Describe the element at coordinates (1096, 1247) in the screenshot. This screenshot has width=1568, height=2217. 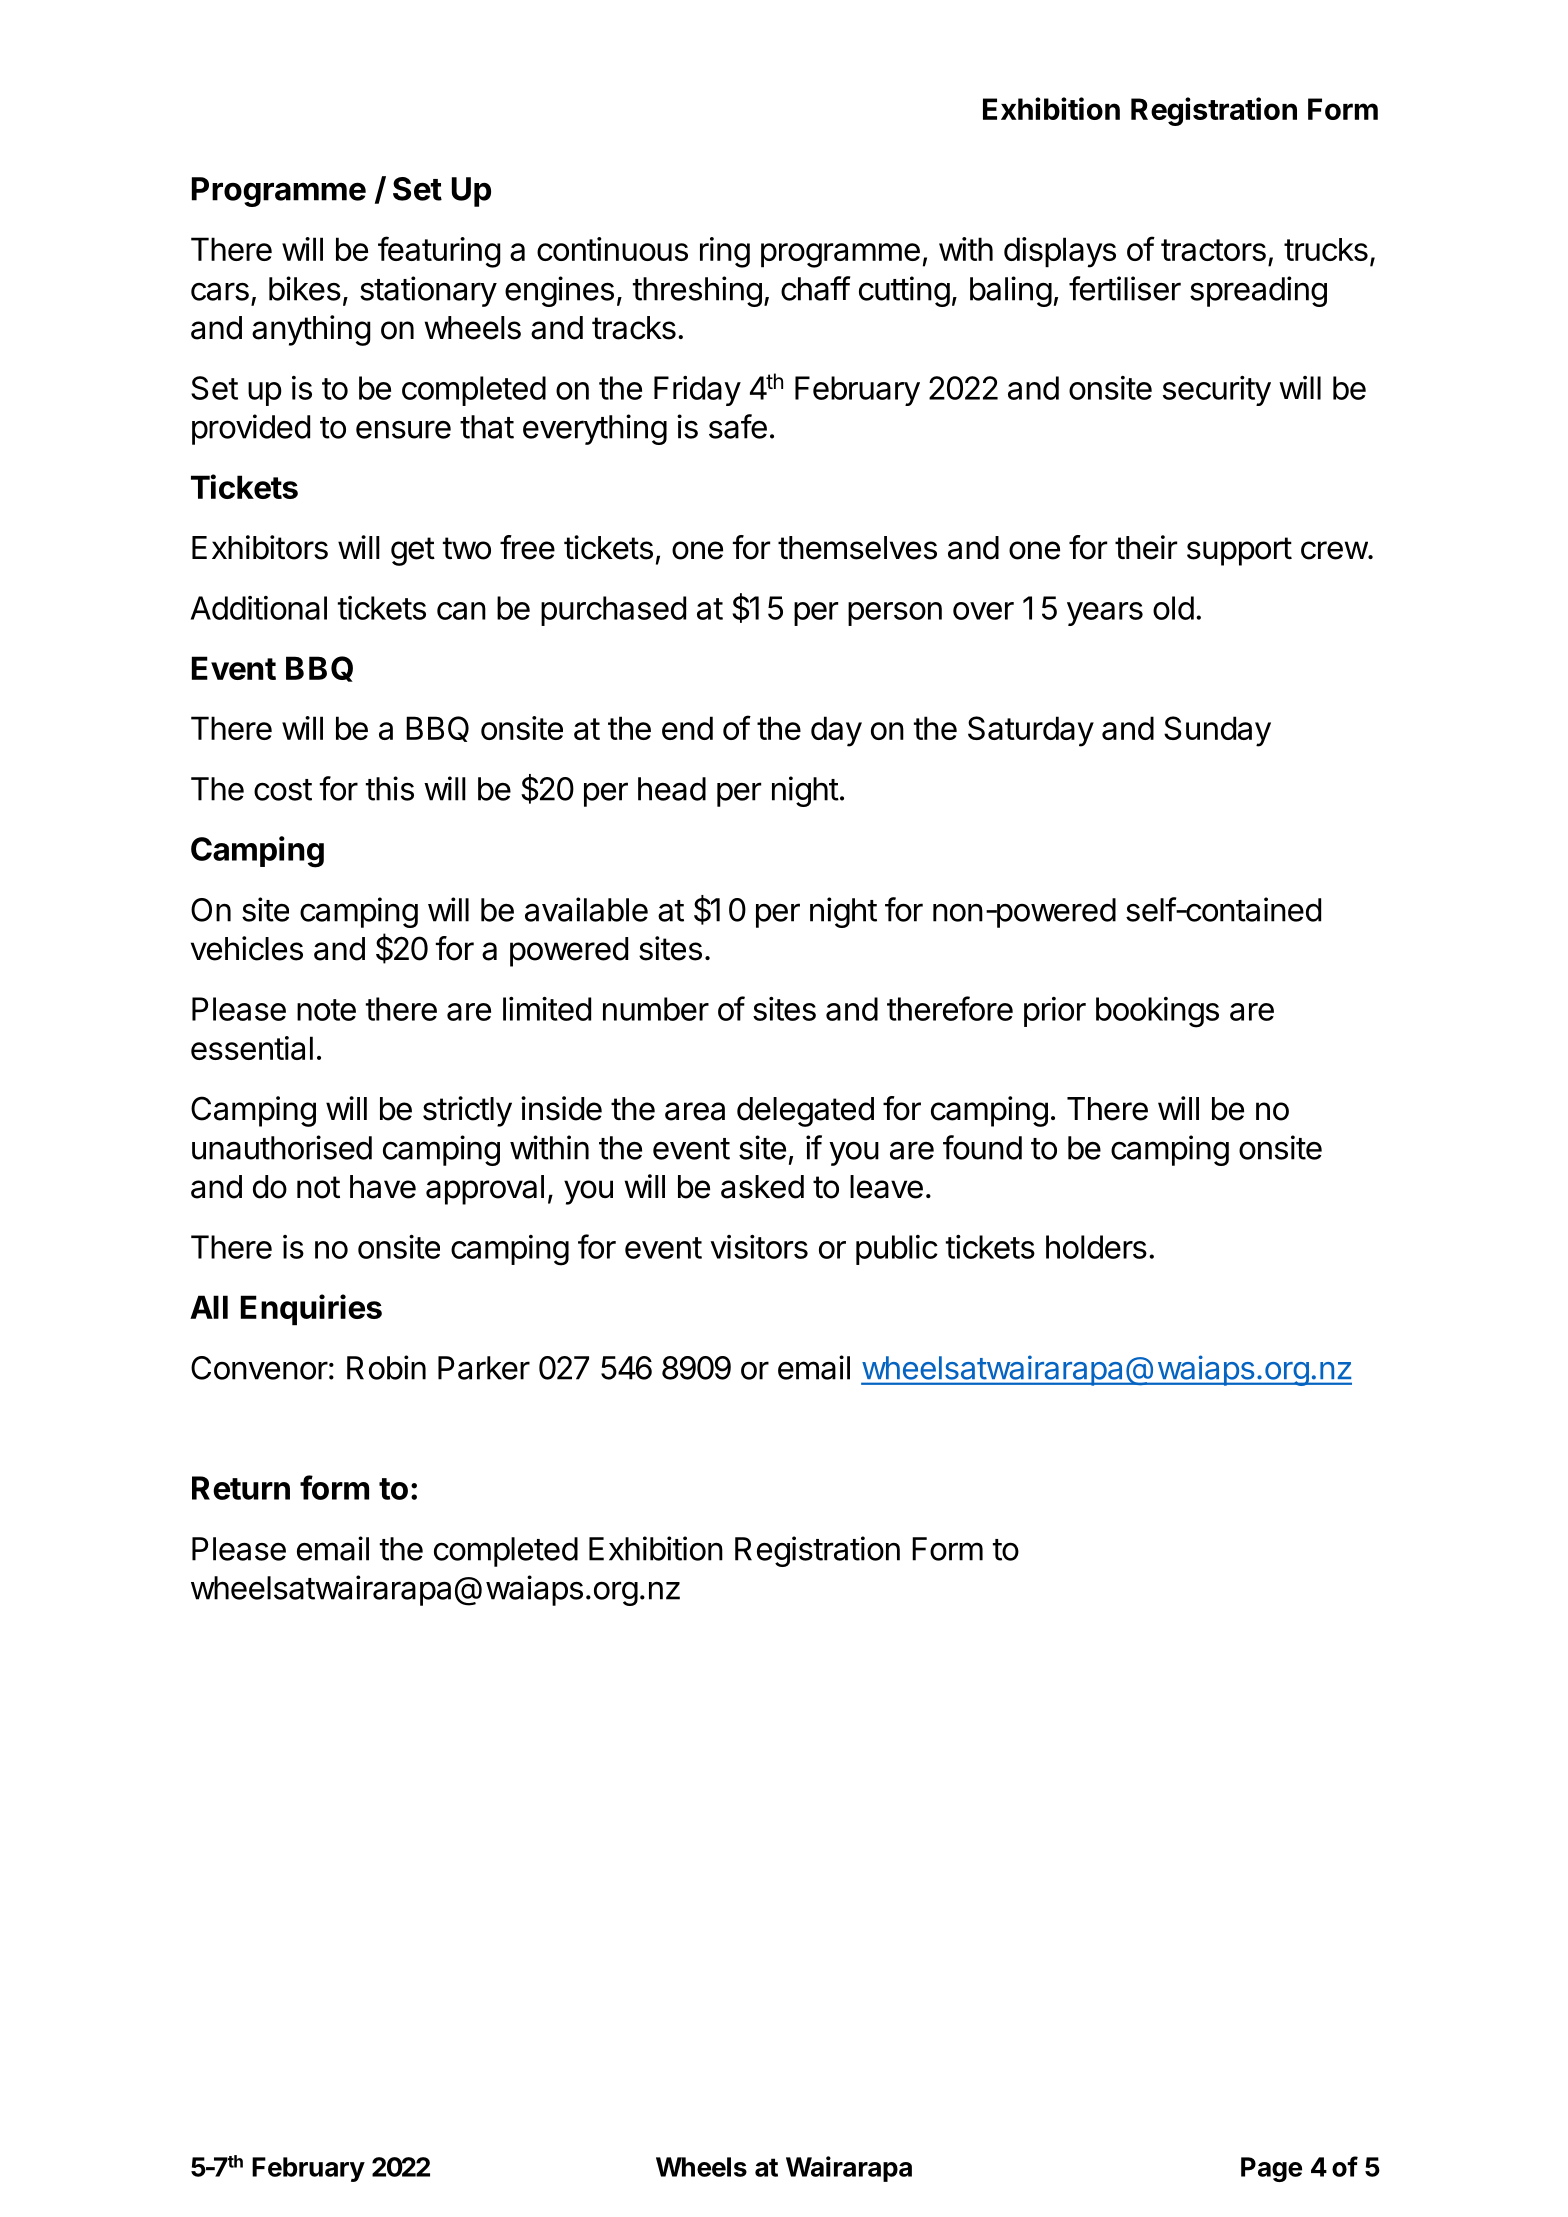
I see `holders` at that location.
